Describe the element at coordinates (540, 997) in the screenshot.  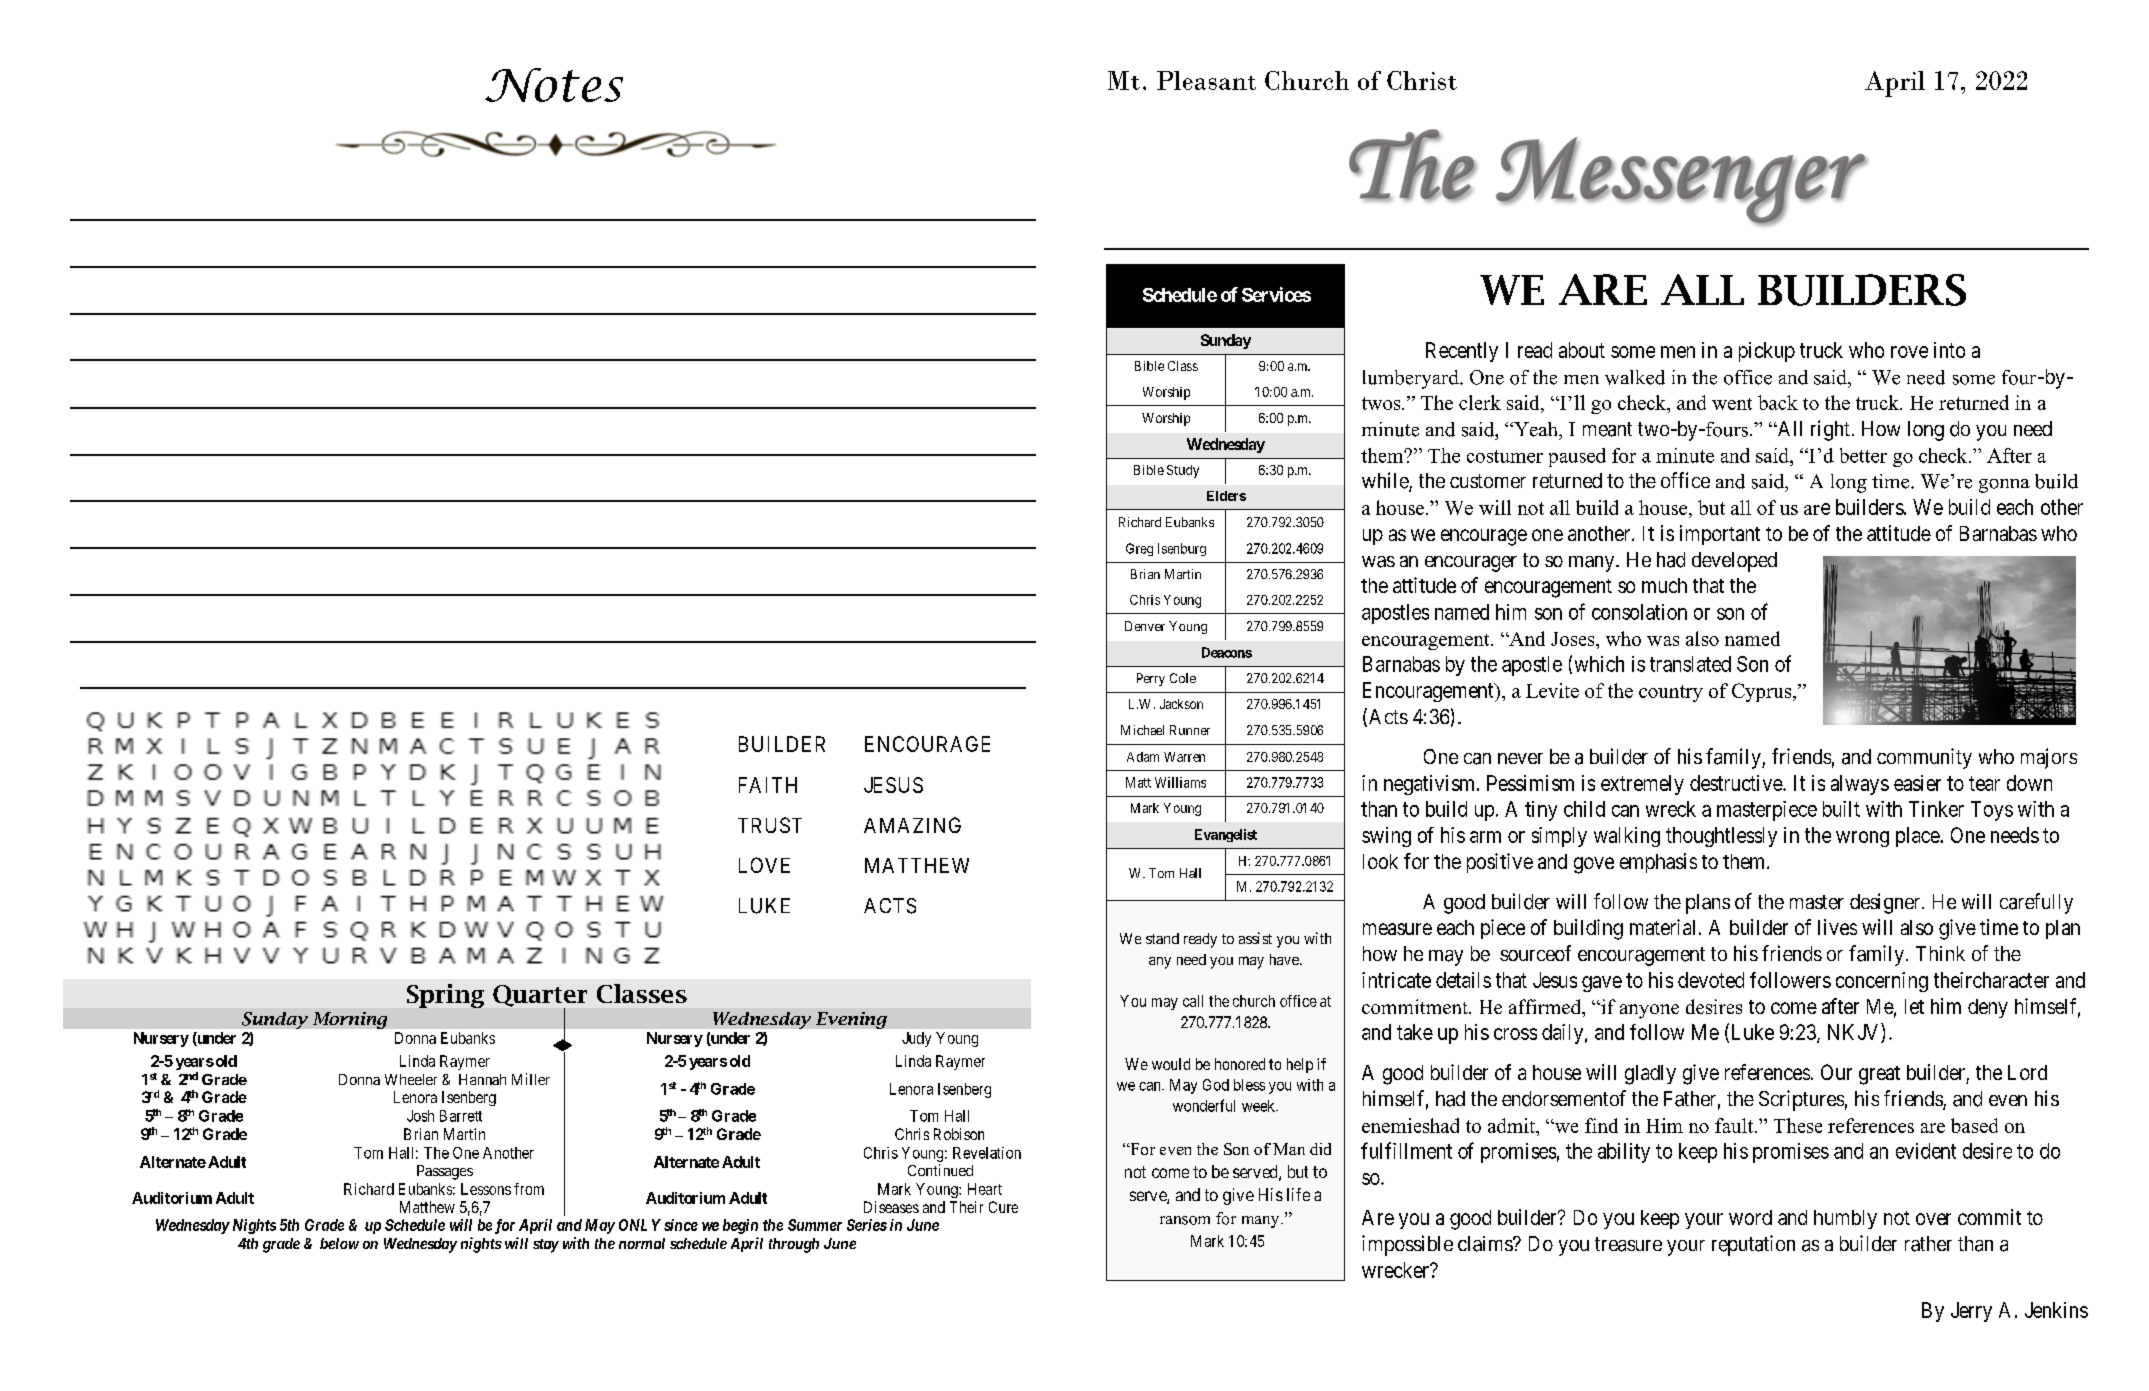
I see `Quarter` at that location.
